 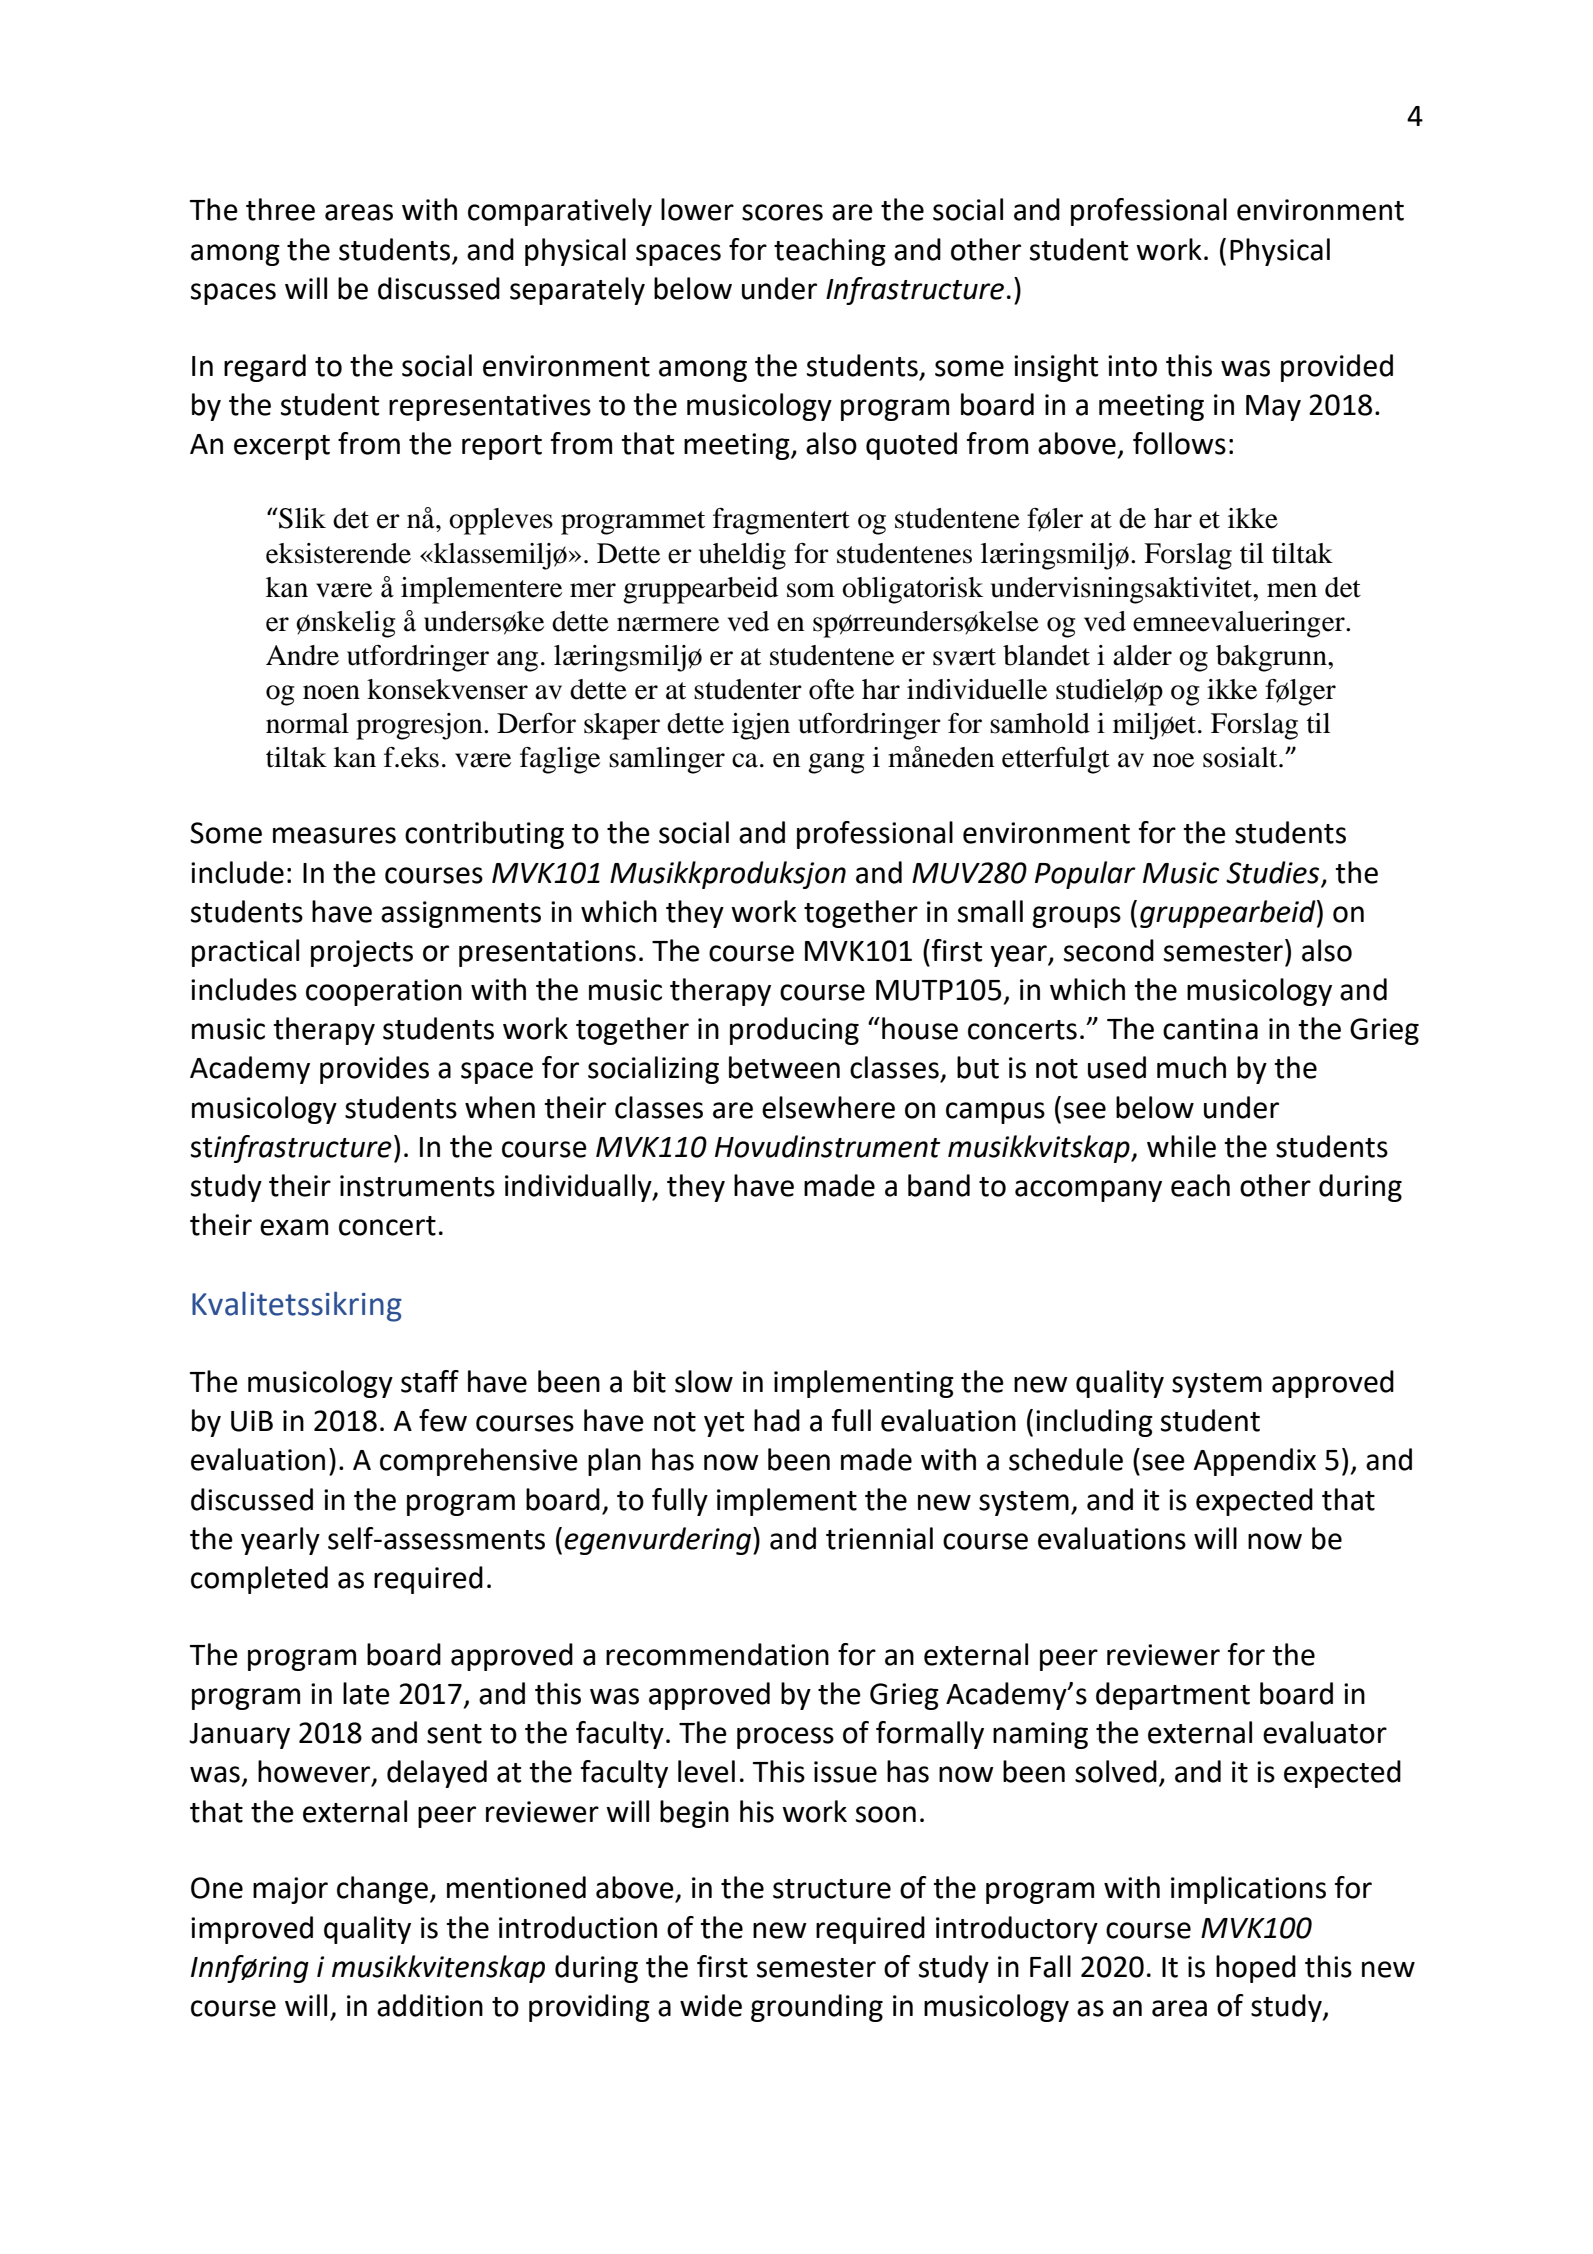 I want to click on ofte, so click(x=831, y=689).
